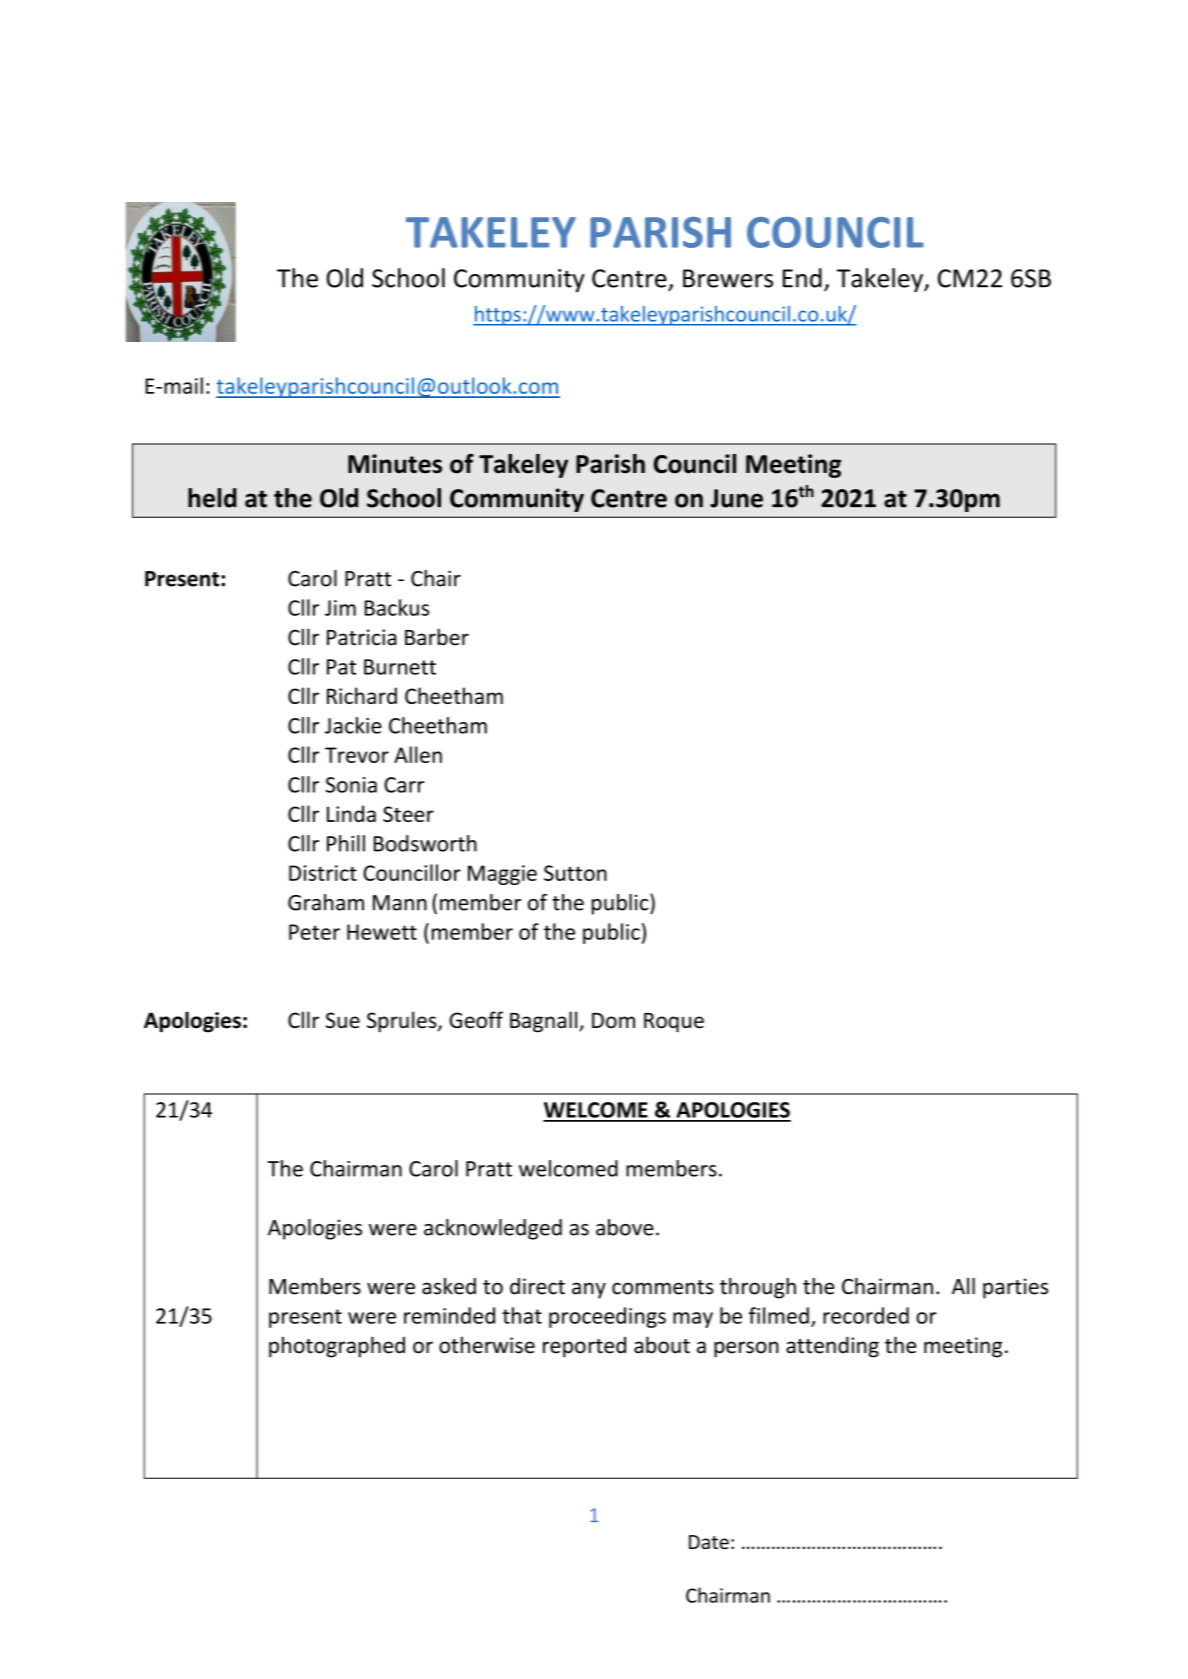 This page has height=1679, width=1188. I want to click on parties, so click(1015, 1288).
